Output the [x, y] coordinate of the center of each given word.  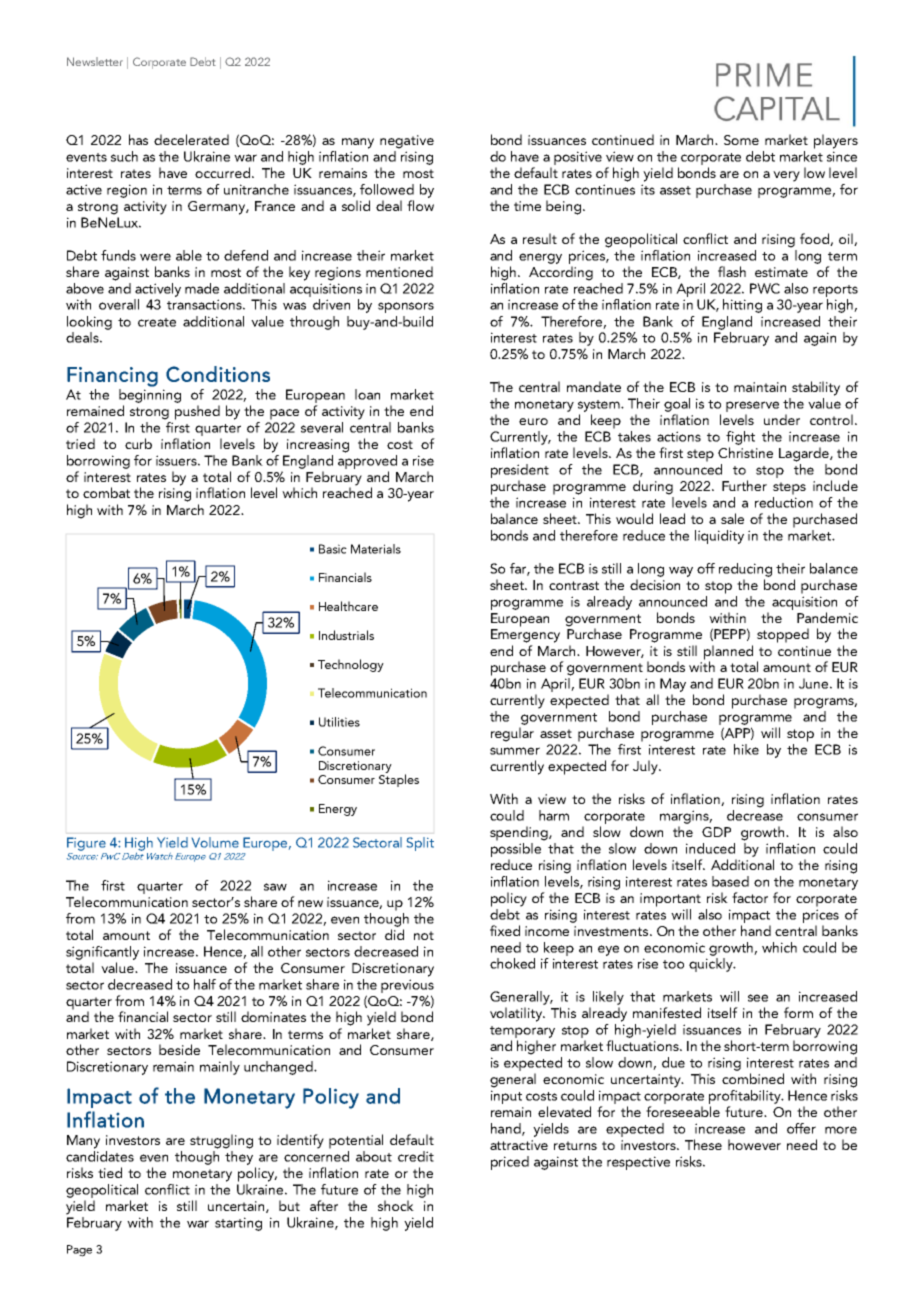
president [520, 471]
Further [744, 485]
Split [420, 844]
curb [138, 443]
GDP [716, 832]
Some [741, 140]
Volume [215, 842]
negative [407, 142]
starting [238, 1224]
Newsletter [95, 61]
